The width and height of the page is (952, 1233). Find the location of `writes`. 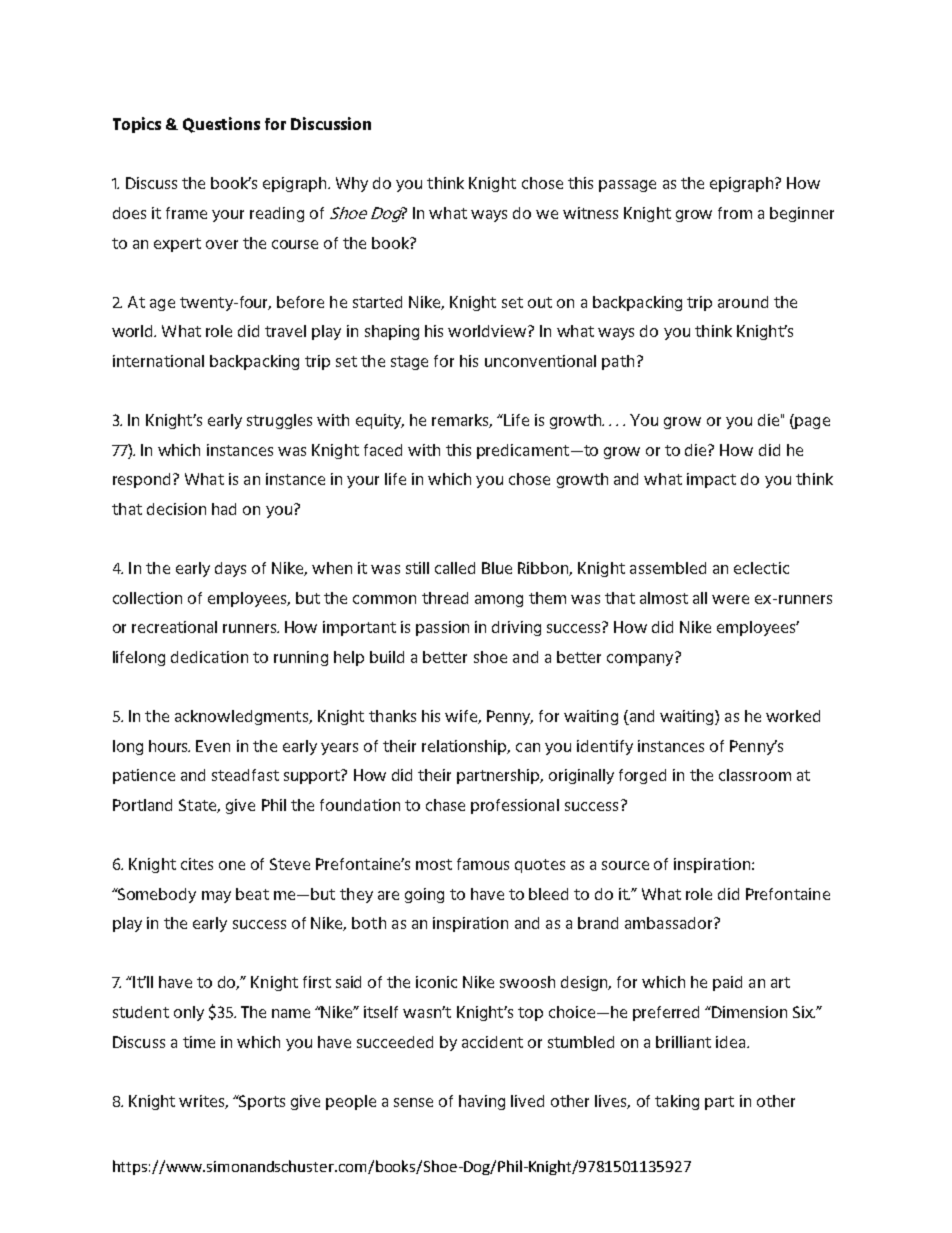

writes is located at coordinates (203, 1102).
